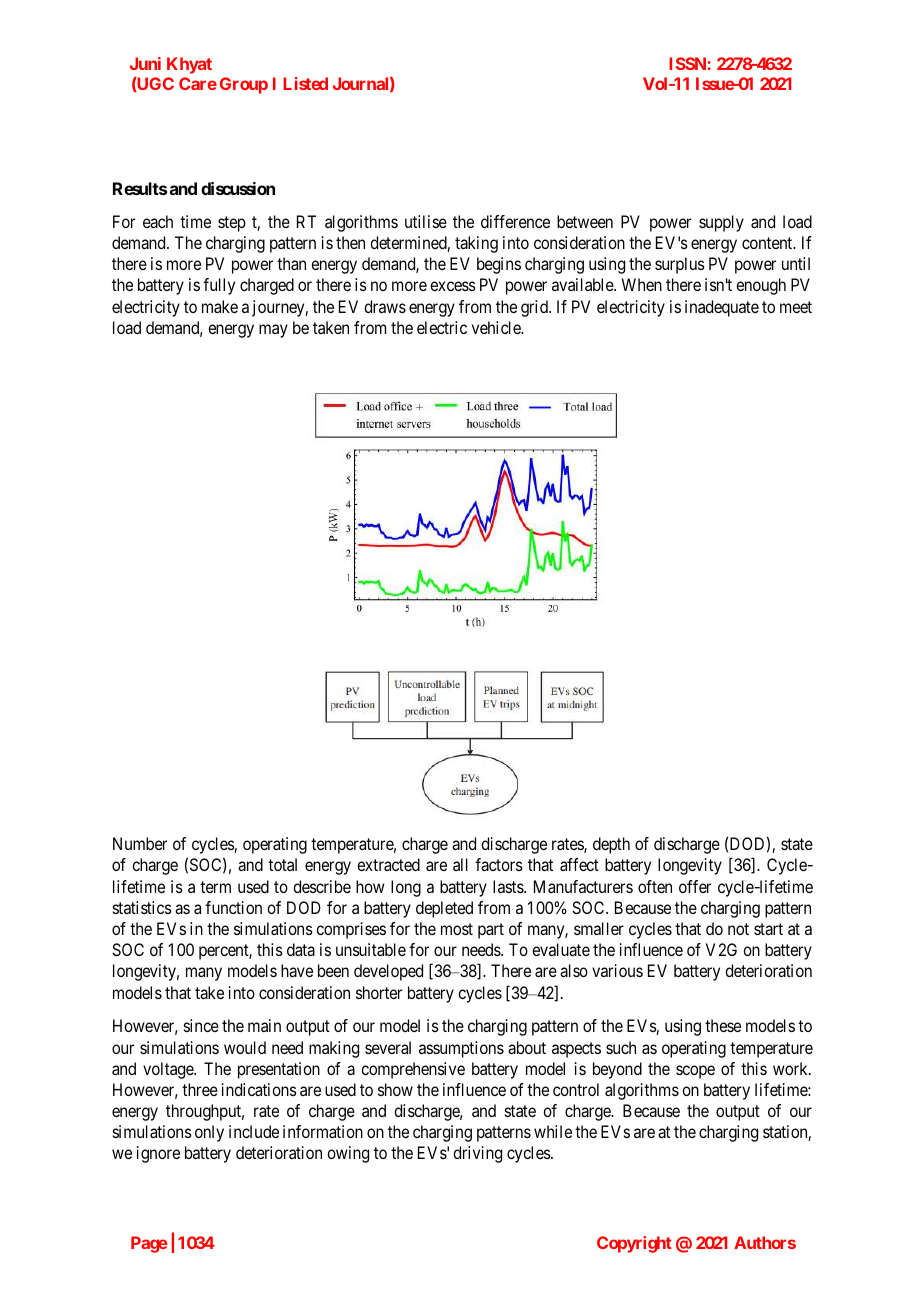  I want to click on depth, so click(611, 845).
